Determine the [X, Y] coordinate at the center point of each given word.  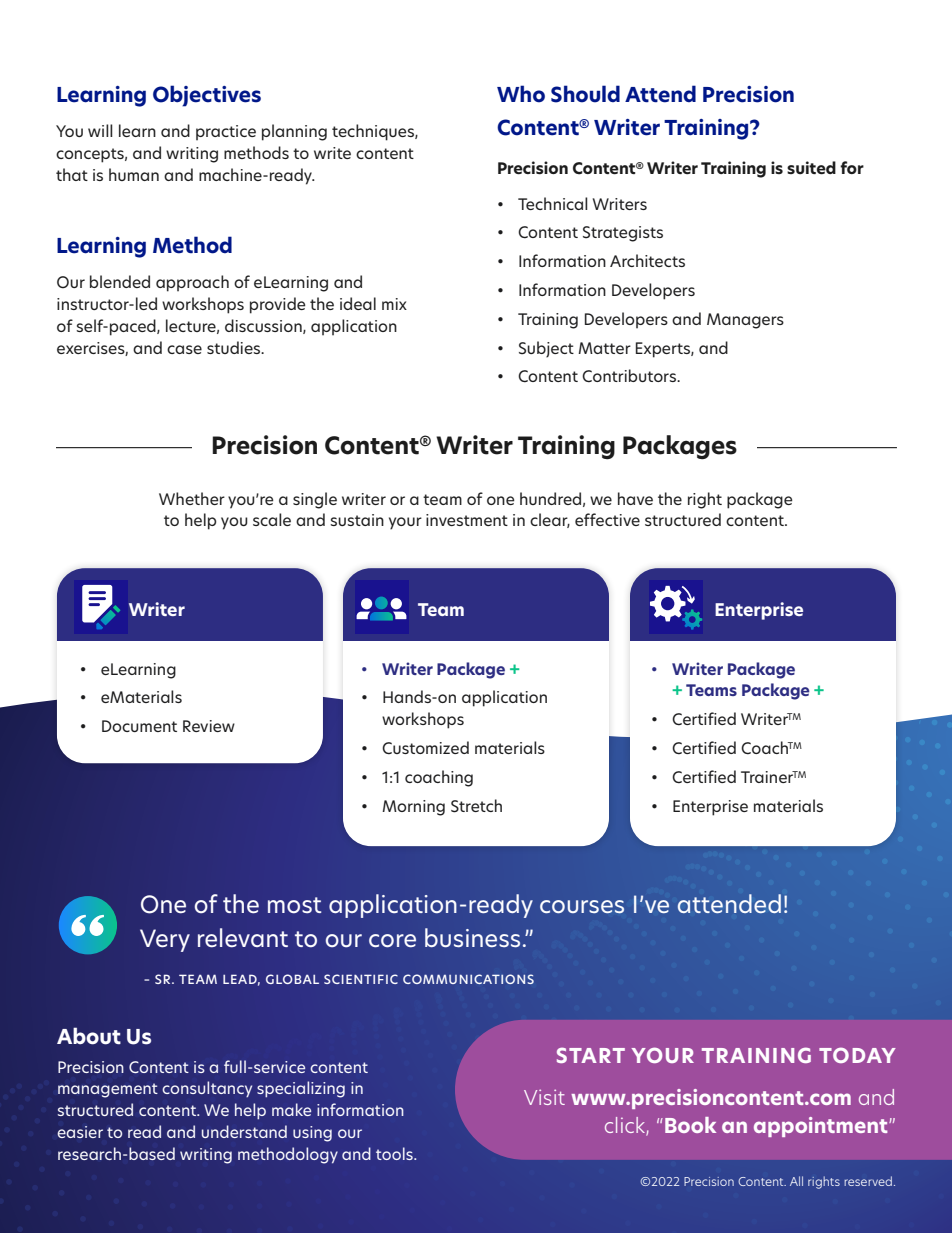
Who [521, 94]
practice [226, 133]
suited [811, 168]
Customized [425, 748]
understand [244, 1131]
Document [139, 726]
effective [607, 519]
